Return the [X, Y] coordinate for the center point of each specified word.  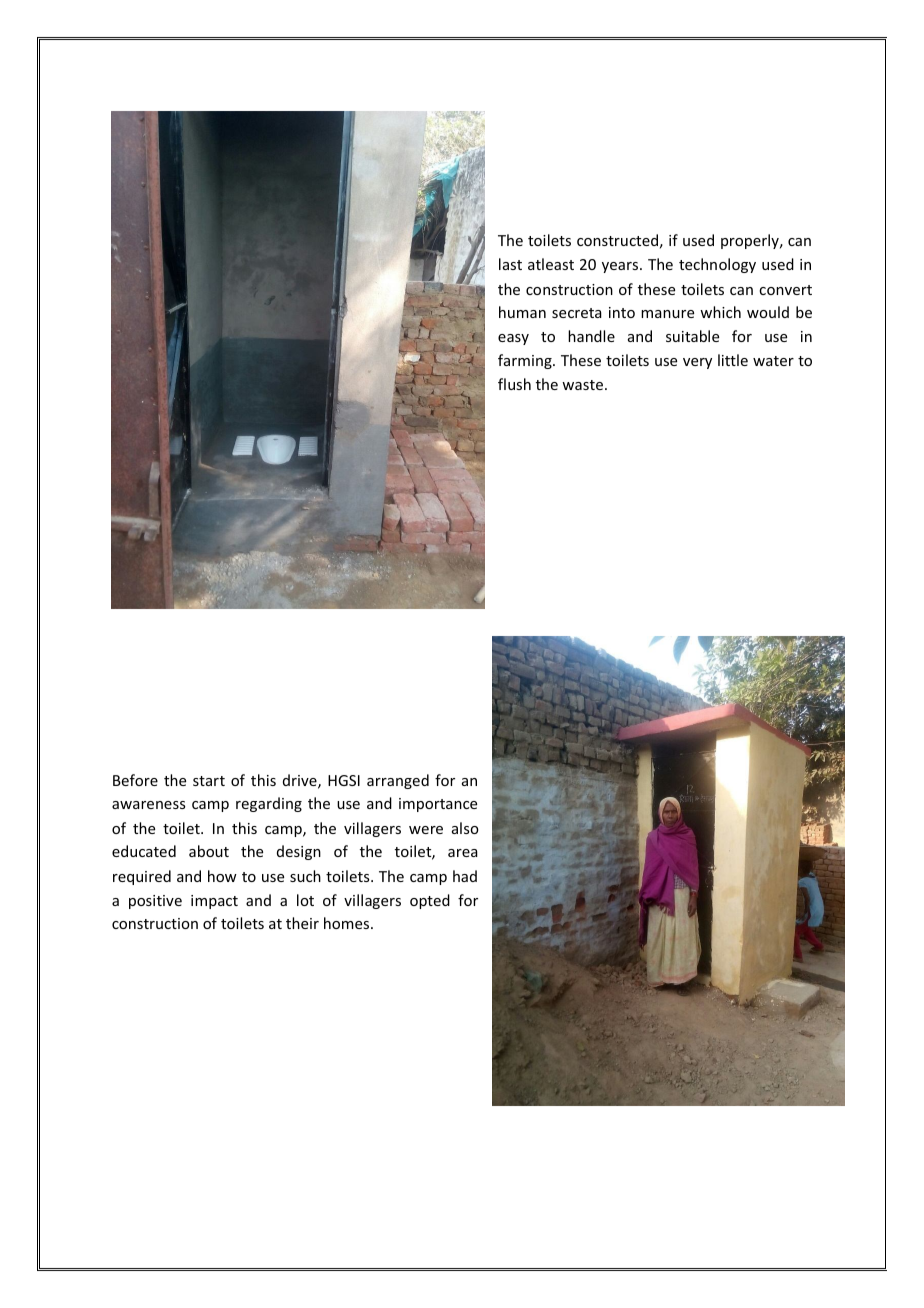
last [510, 264]
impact [214, 902]
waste [582, 385]
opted [430, 901]
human [522, 312]
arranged [398, 781]
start [209, 781]
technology [717, 265]
